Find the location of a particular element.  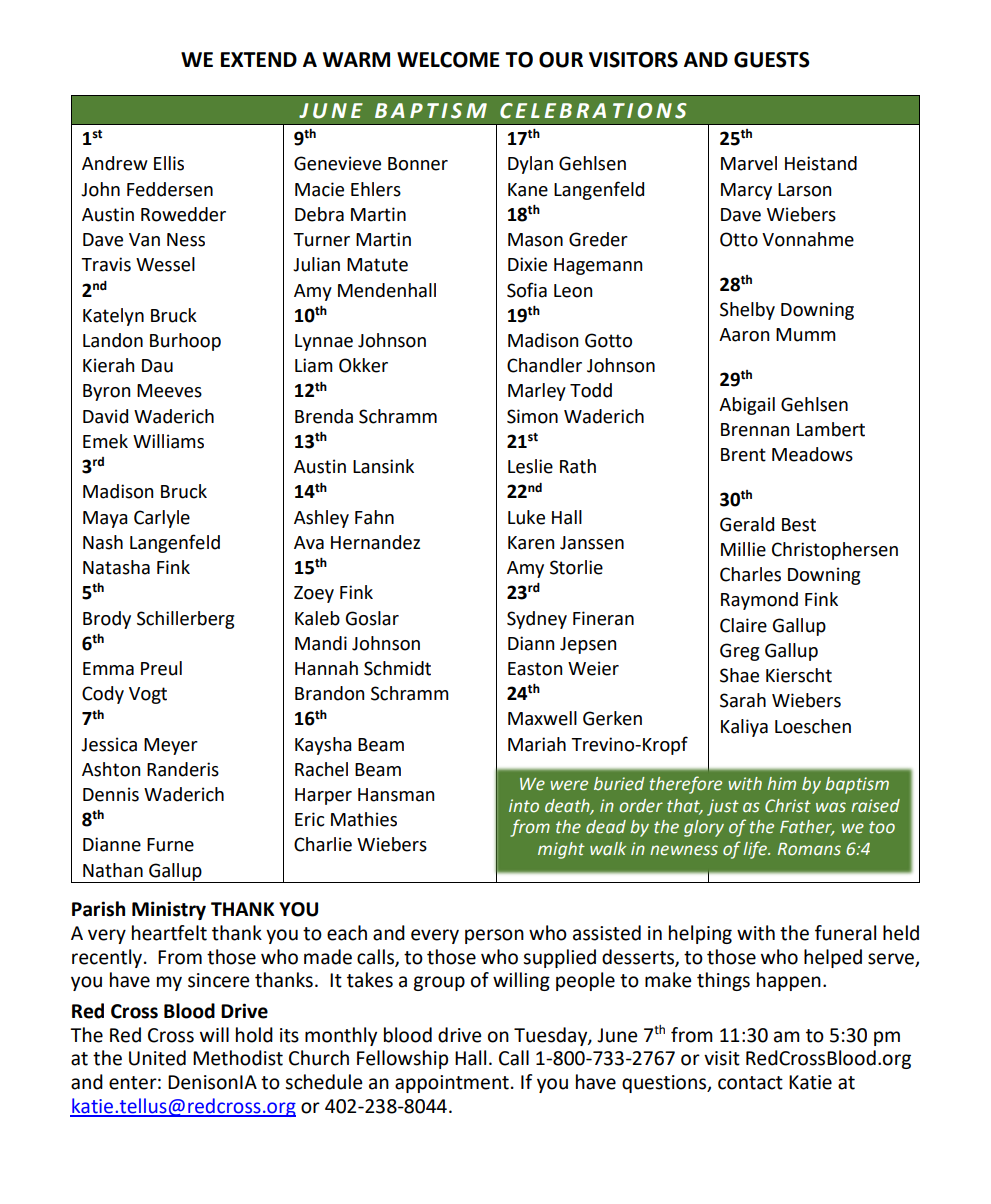

EXTEND is located at coordinates (259, 59).
